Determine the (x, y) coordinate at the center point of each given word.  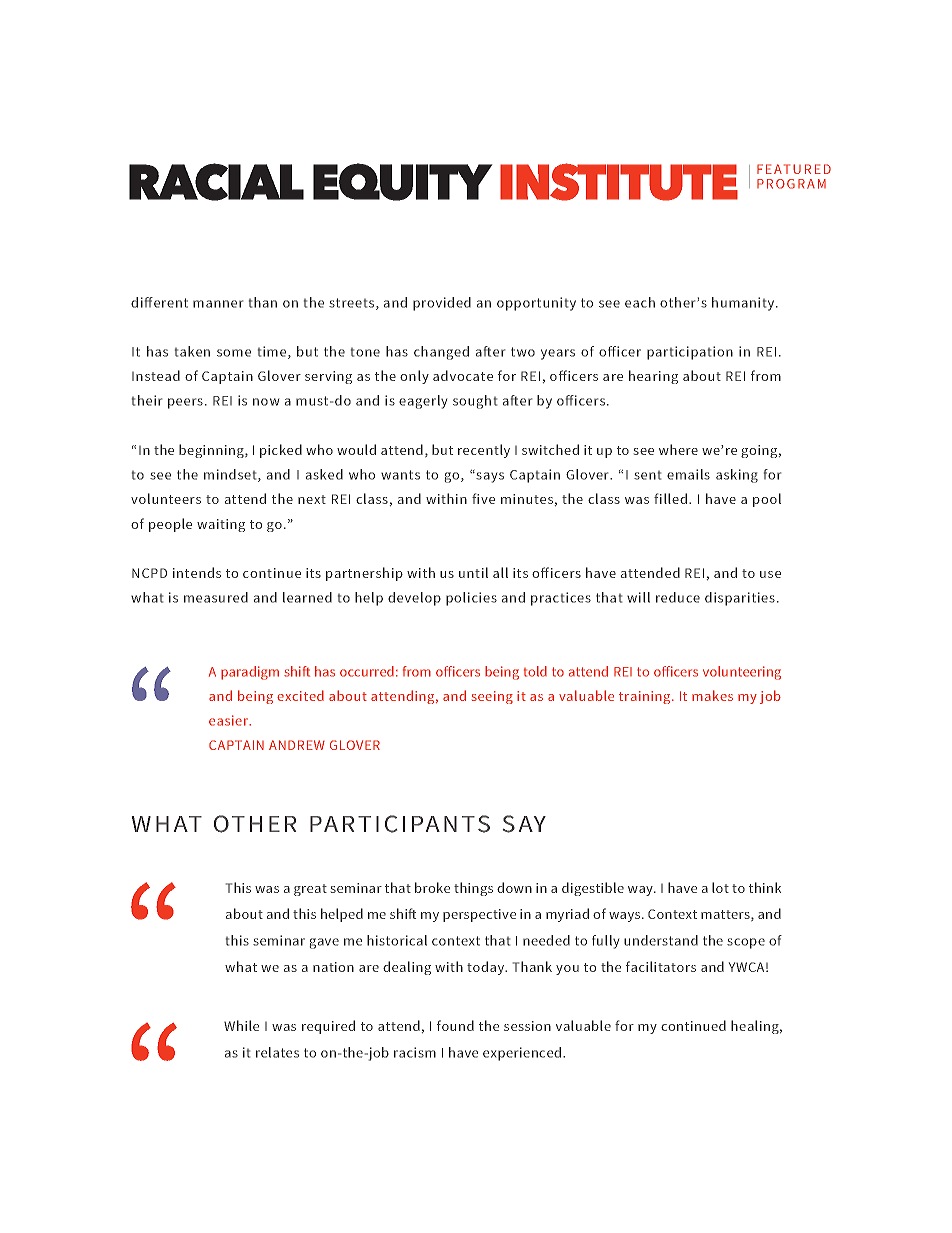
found (455, 1025)
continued (693, 1025)
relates (277, 1052)
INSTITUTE (619, 182)
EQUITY (403, 182)
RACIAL (216, 182)
